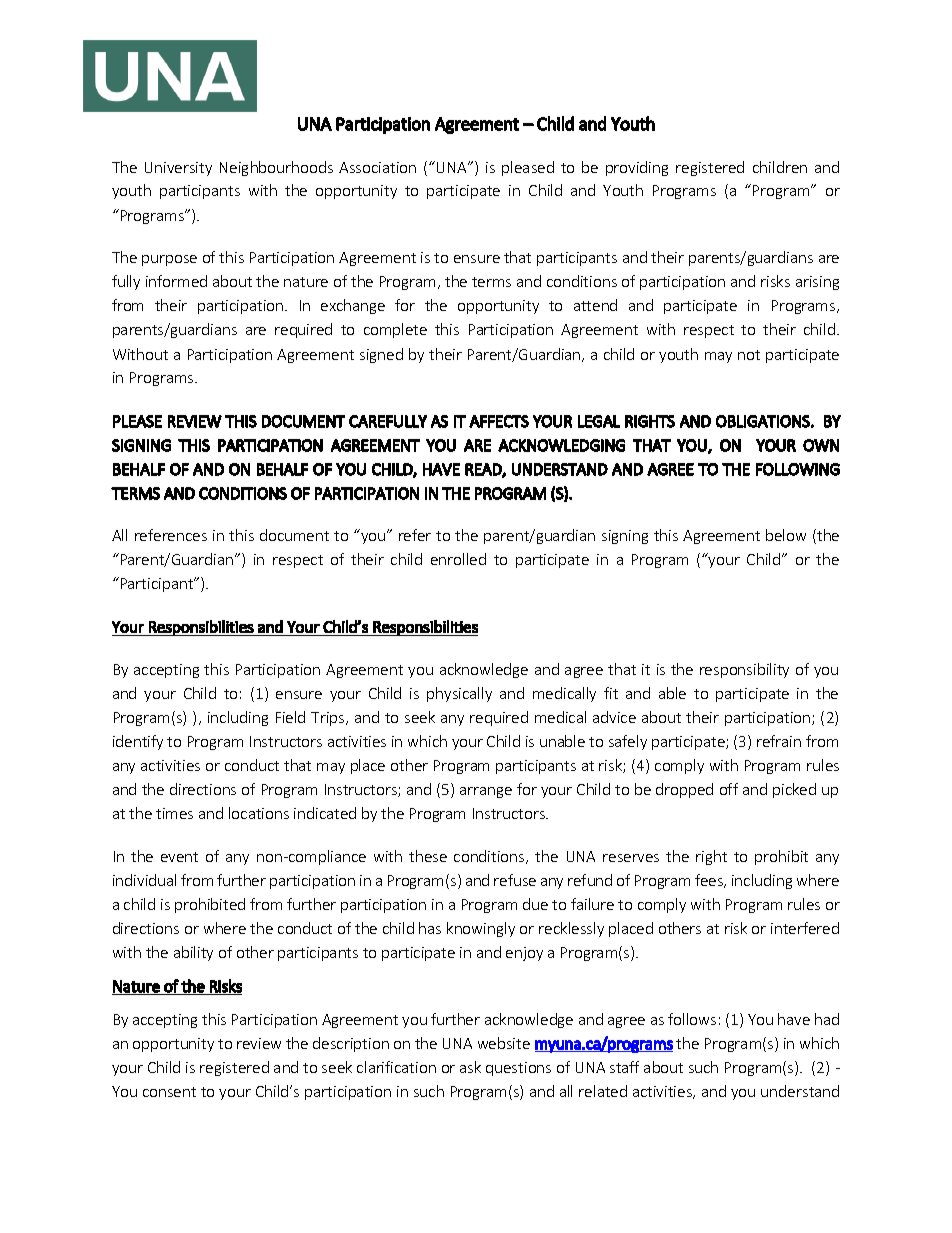  I want to click on consent, so click(169, 1092).
